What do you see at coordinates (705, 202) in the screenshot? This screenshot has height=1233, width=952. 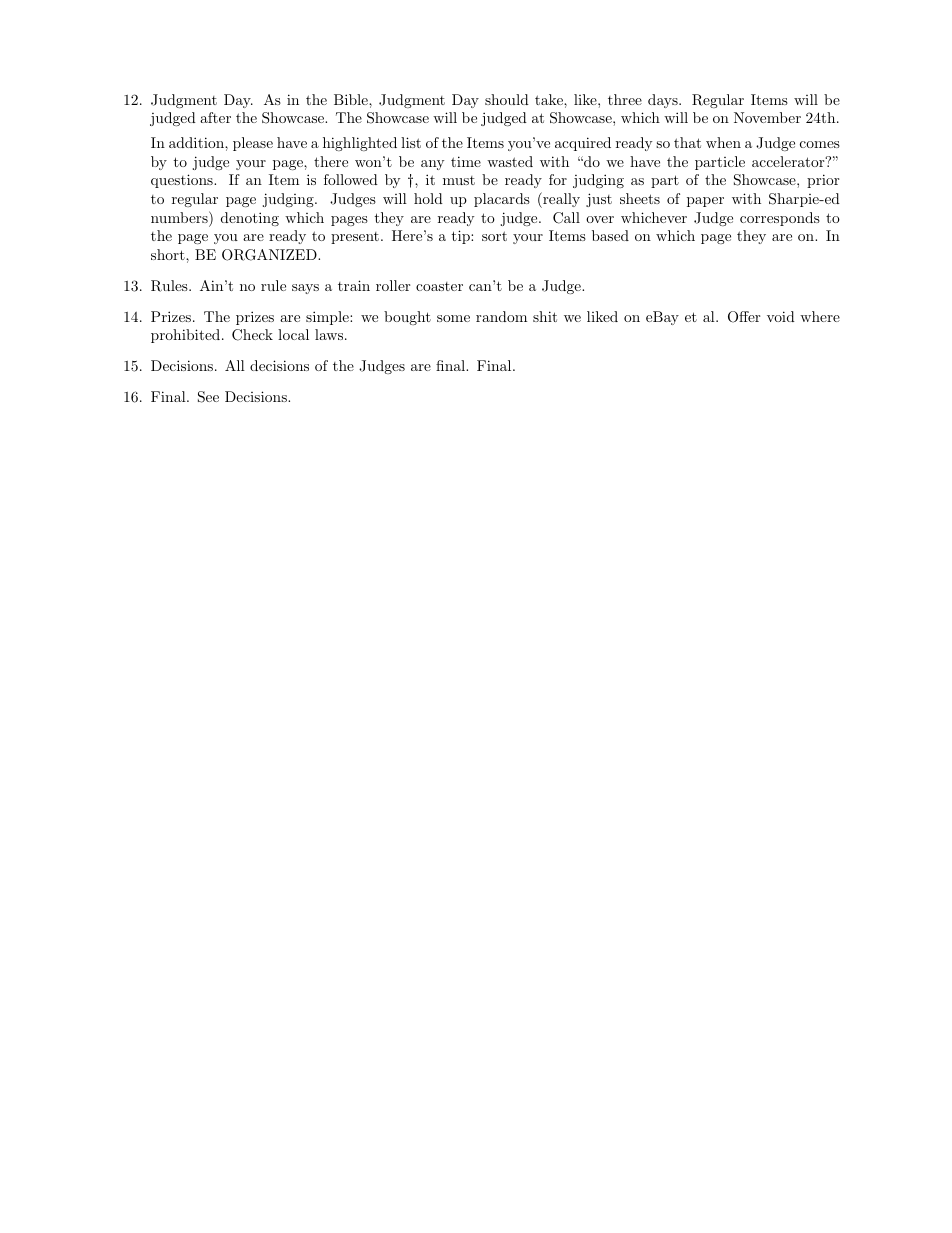 I see `paper` at bounding box center [705, 202].
